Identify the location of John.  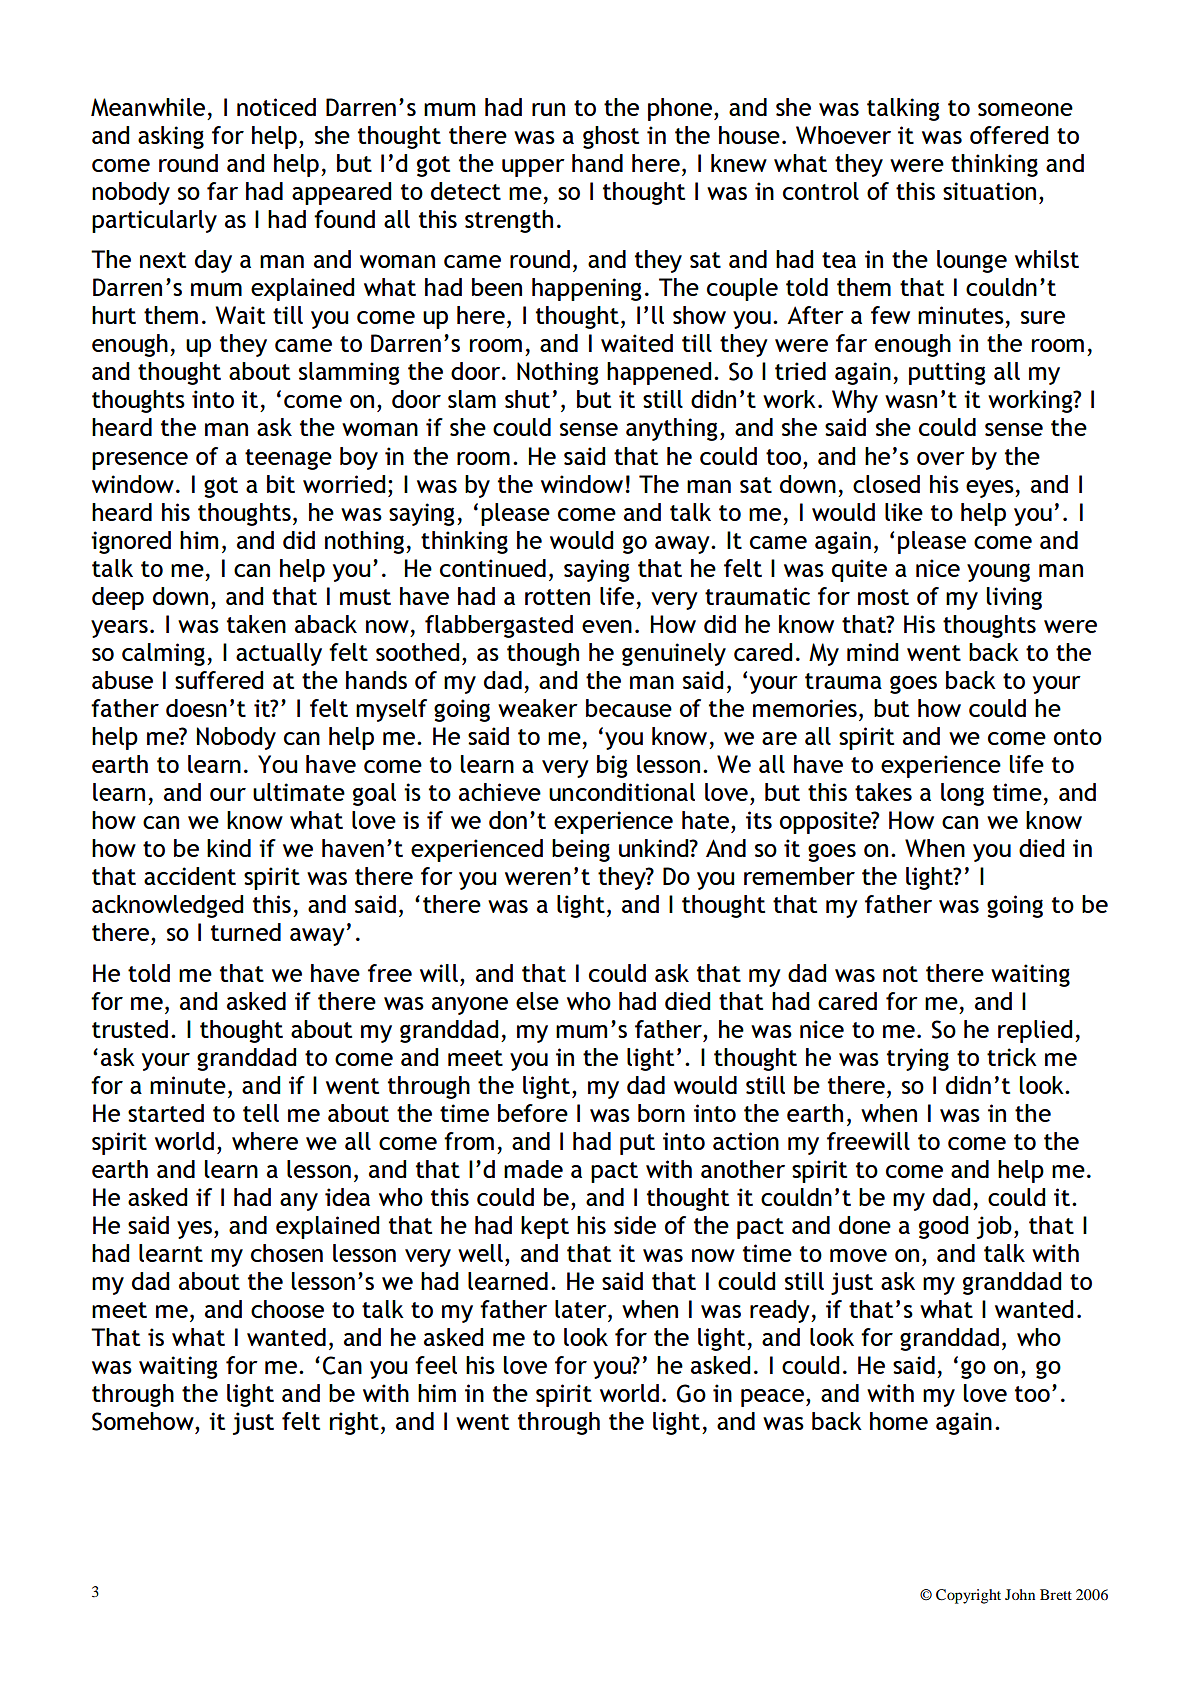
(1020, 1594).
